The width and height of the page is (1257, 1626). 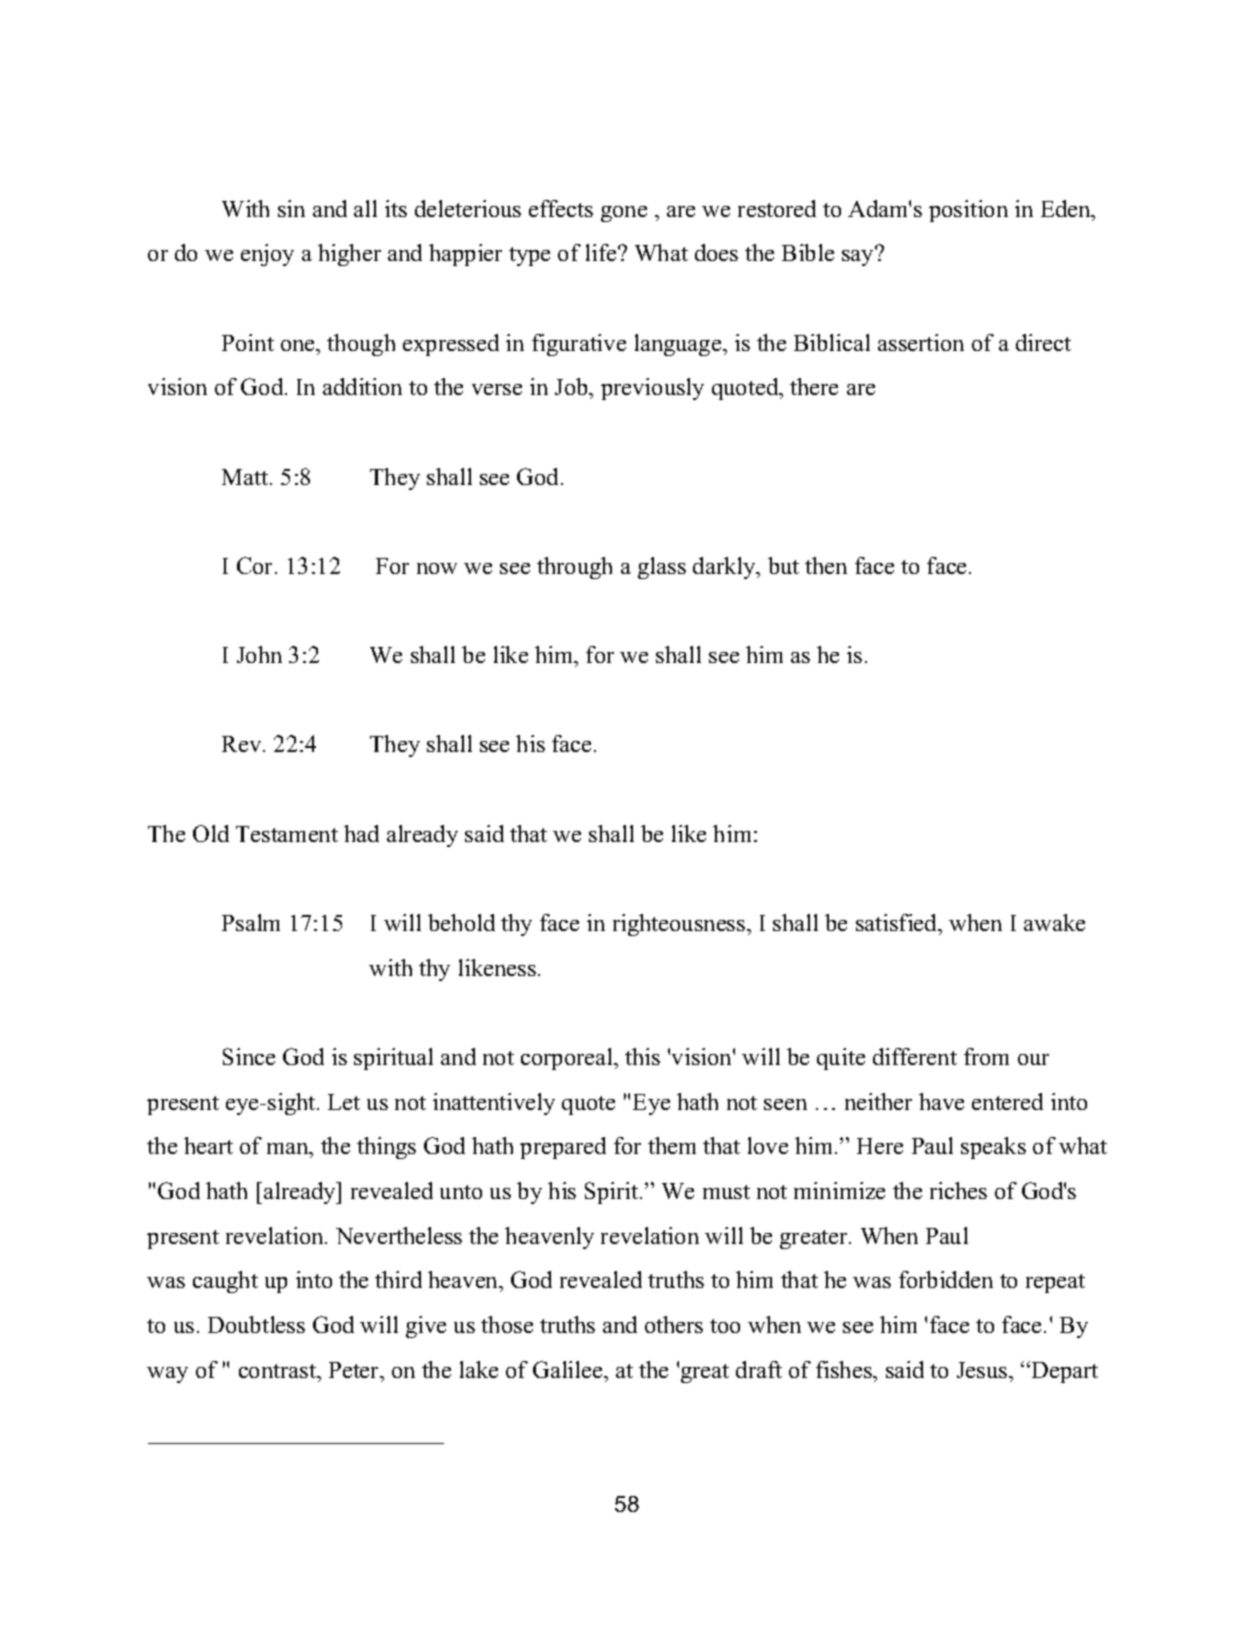 What do you see at coordinates (898, 922) in the page?
I see `satisfied` at bounding box center [898, 922].
